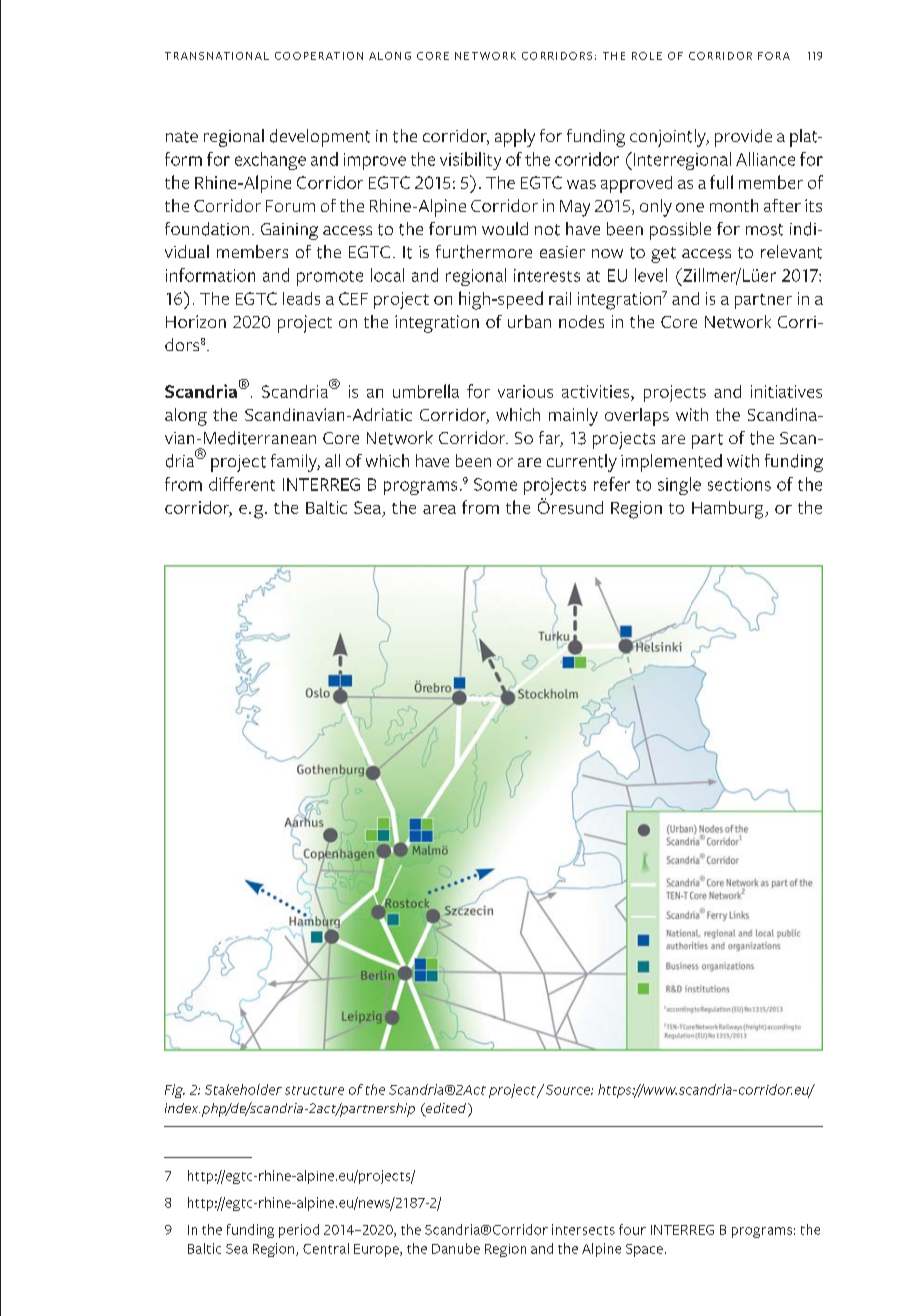 This document has width=906, height=1316. What do you see at coordinates (470, 161) in the document?
I see `visibility` at bounding box center [470, 161].
